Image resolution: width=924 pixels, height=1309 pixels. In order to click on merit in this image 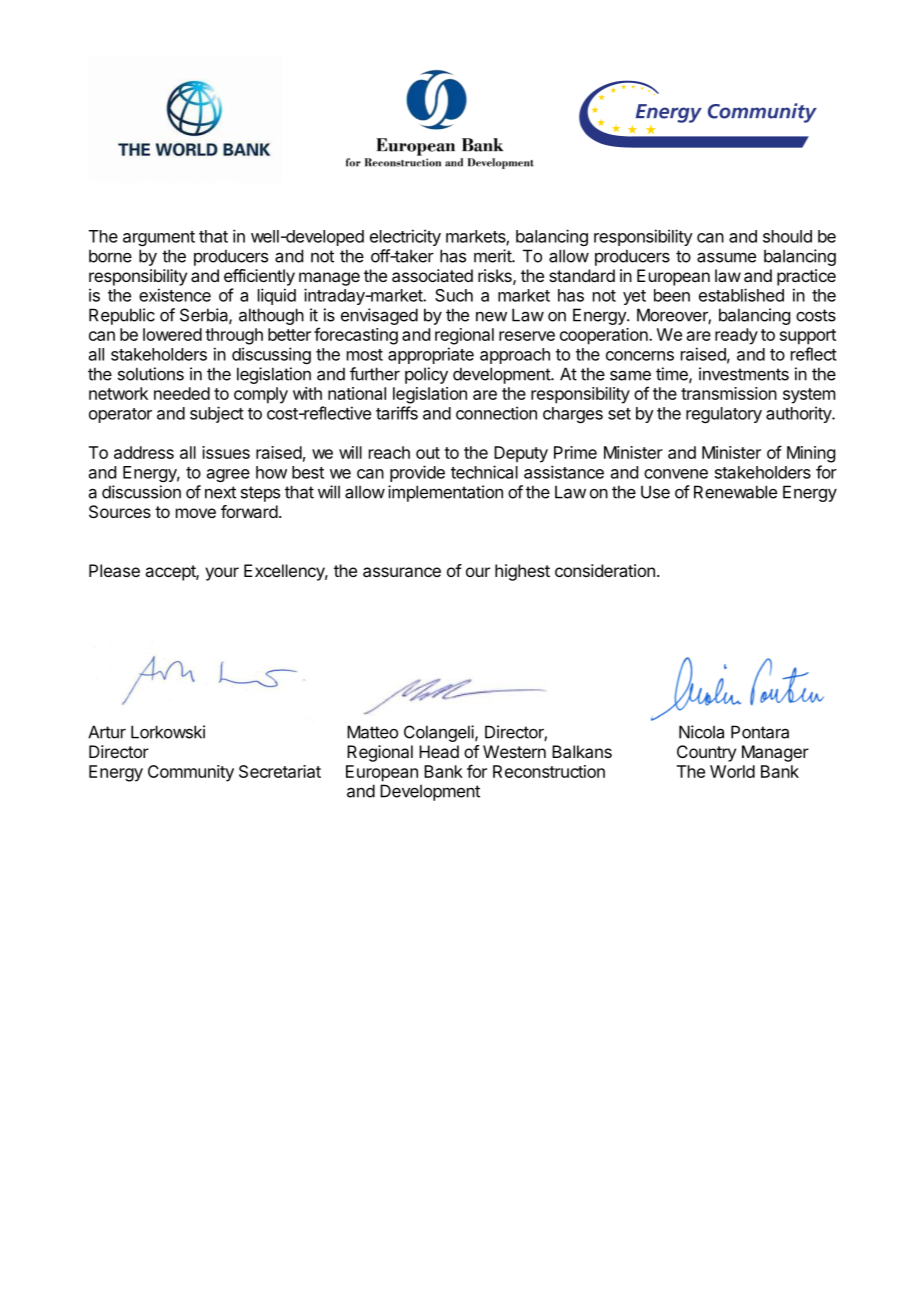, I will do `click(493, 256)`.
